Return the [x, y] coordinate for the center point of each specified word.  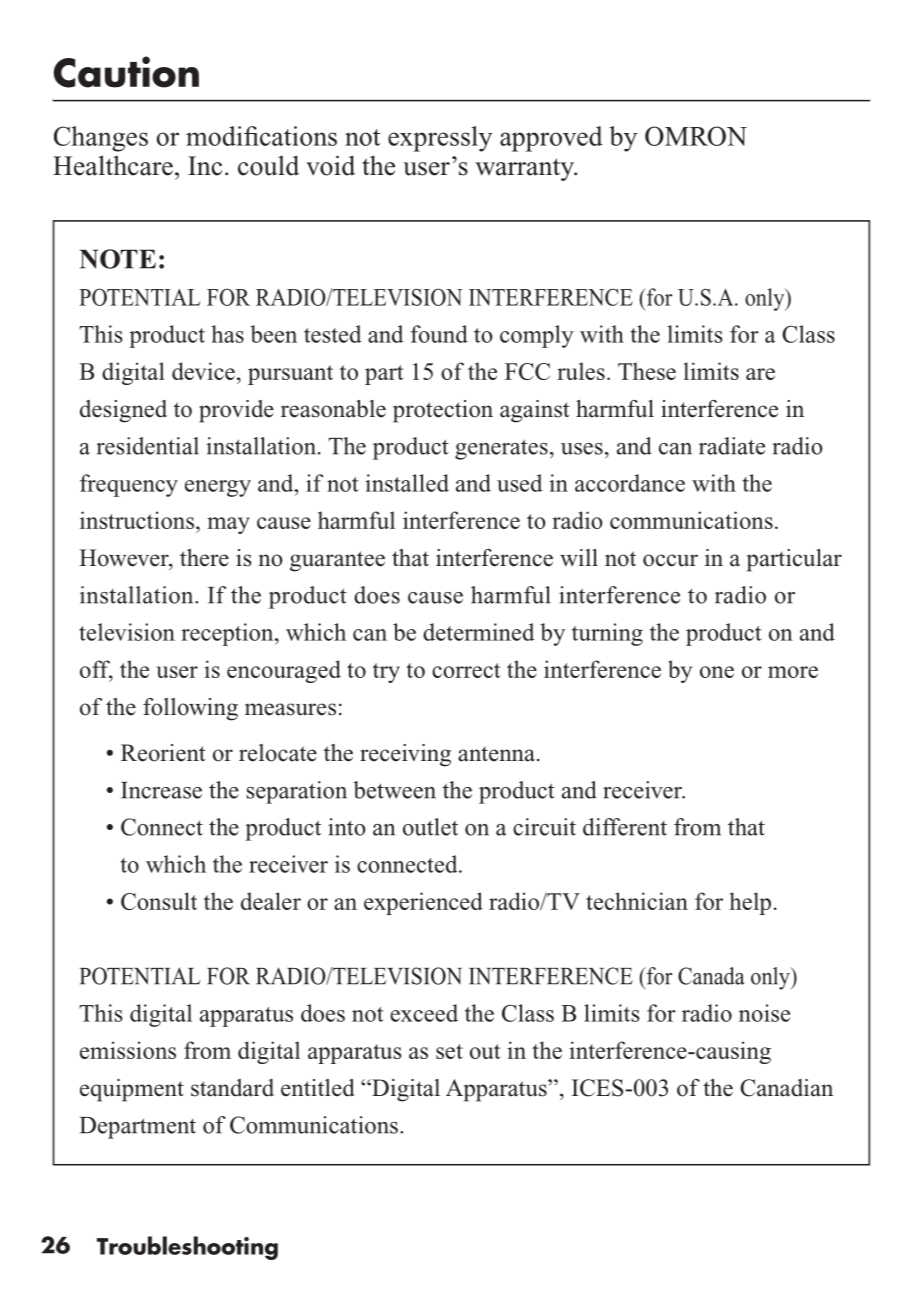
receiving [405, 755]
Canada [711, 976]
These [647, 371]
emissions [128, 1050]
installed [407, 483]
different [625, 827]
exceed [424, 1013]
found [439, 334]
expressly [440, 139]
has [227, 334]
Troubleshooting [187, 1248]
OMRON [696, 136]
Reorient [163, 753]
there [204, 558]
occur [670, 560]
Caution [126, 72]
